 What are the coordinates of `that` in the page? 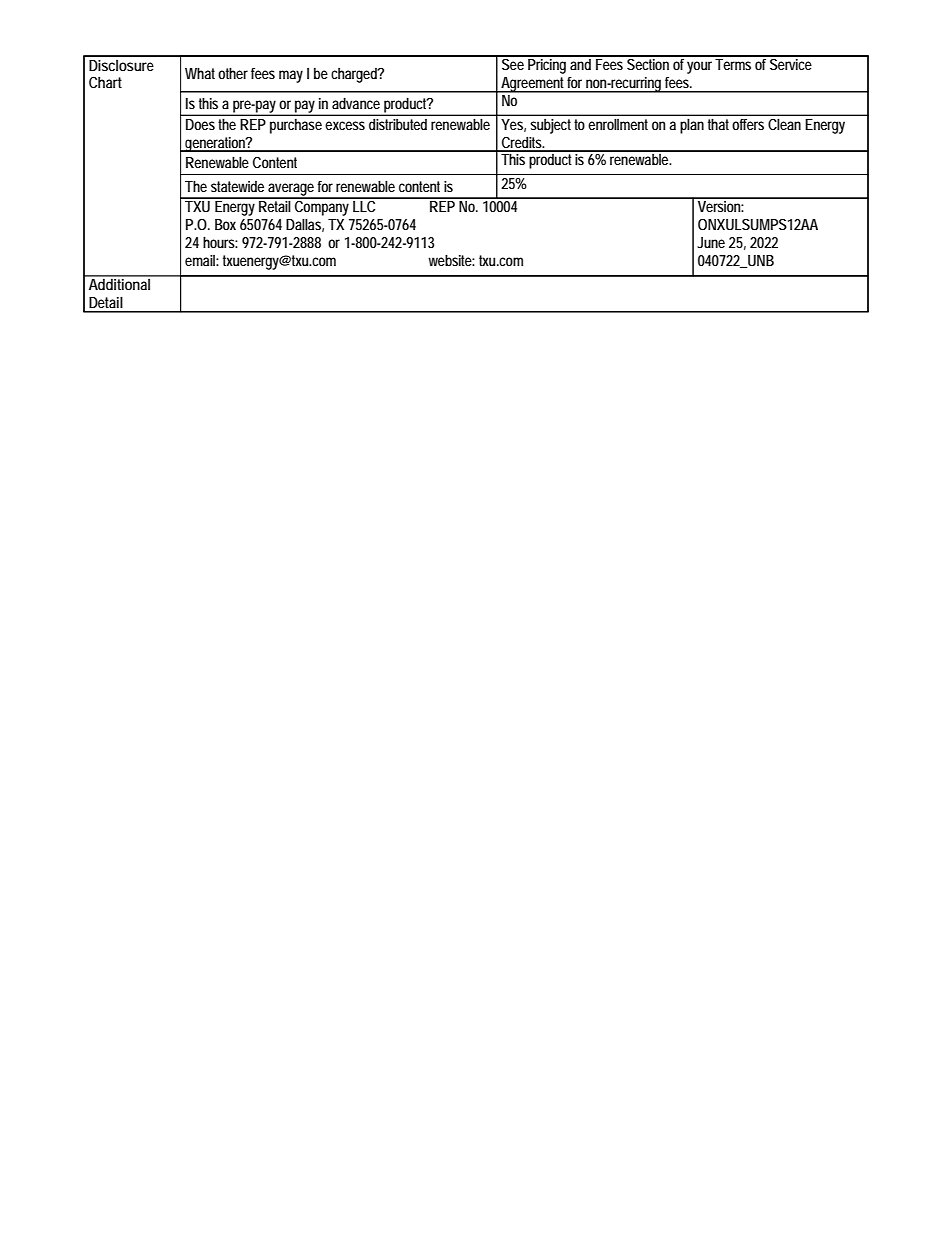 It's located at (718, 124).
